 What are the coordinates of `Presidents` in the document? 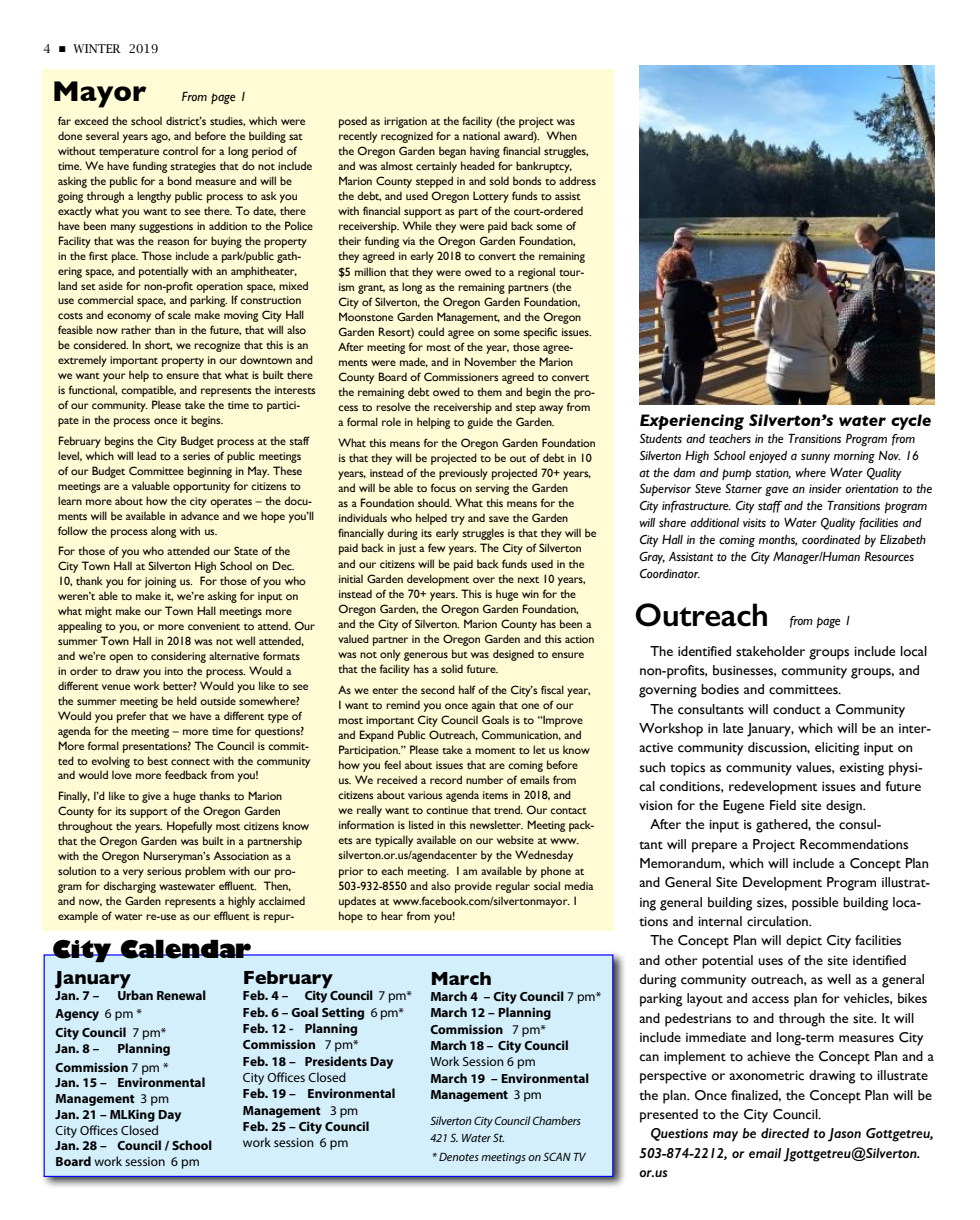 It's located at (336, 1061).
